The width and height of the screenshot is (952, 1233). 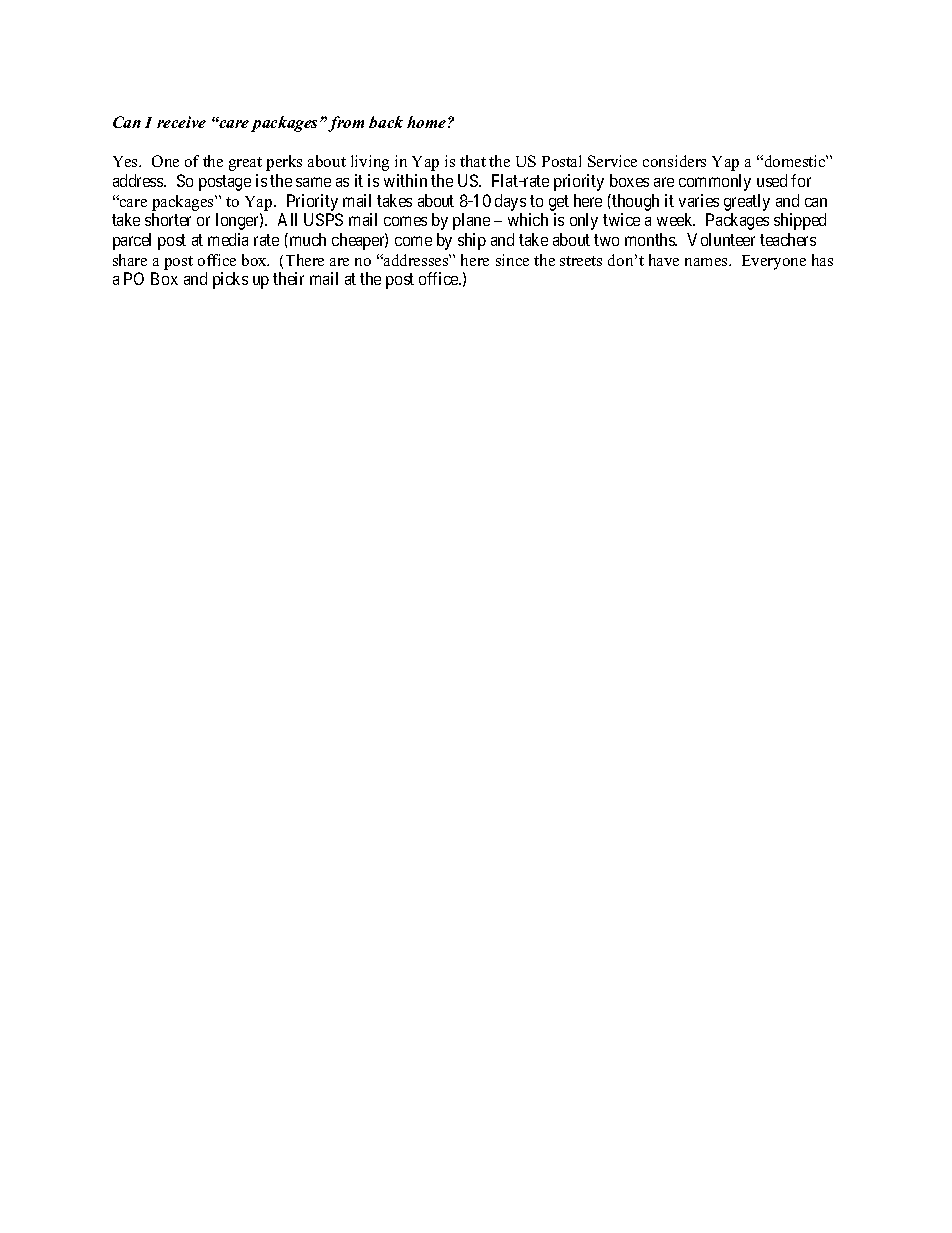 What do you see at coordinates (674, 161) in the screenshot?
I see `considers` at bounding box center [674, 161].
